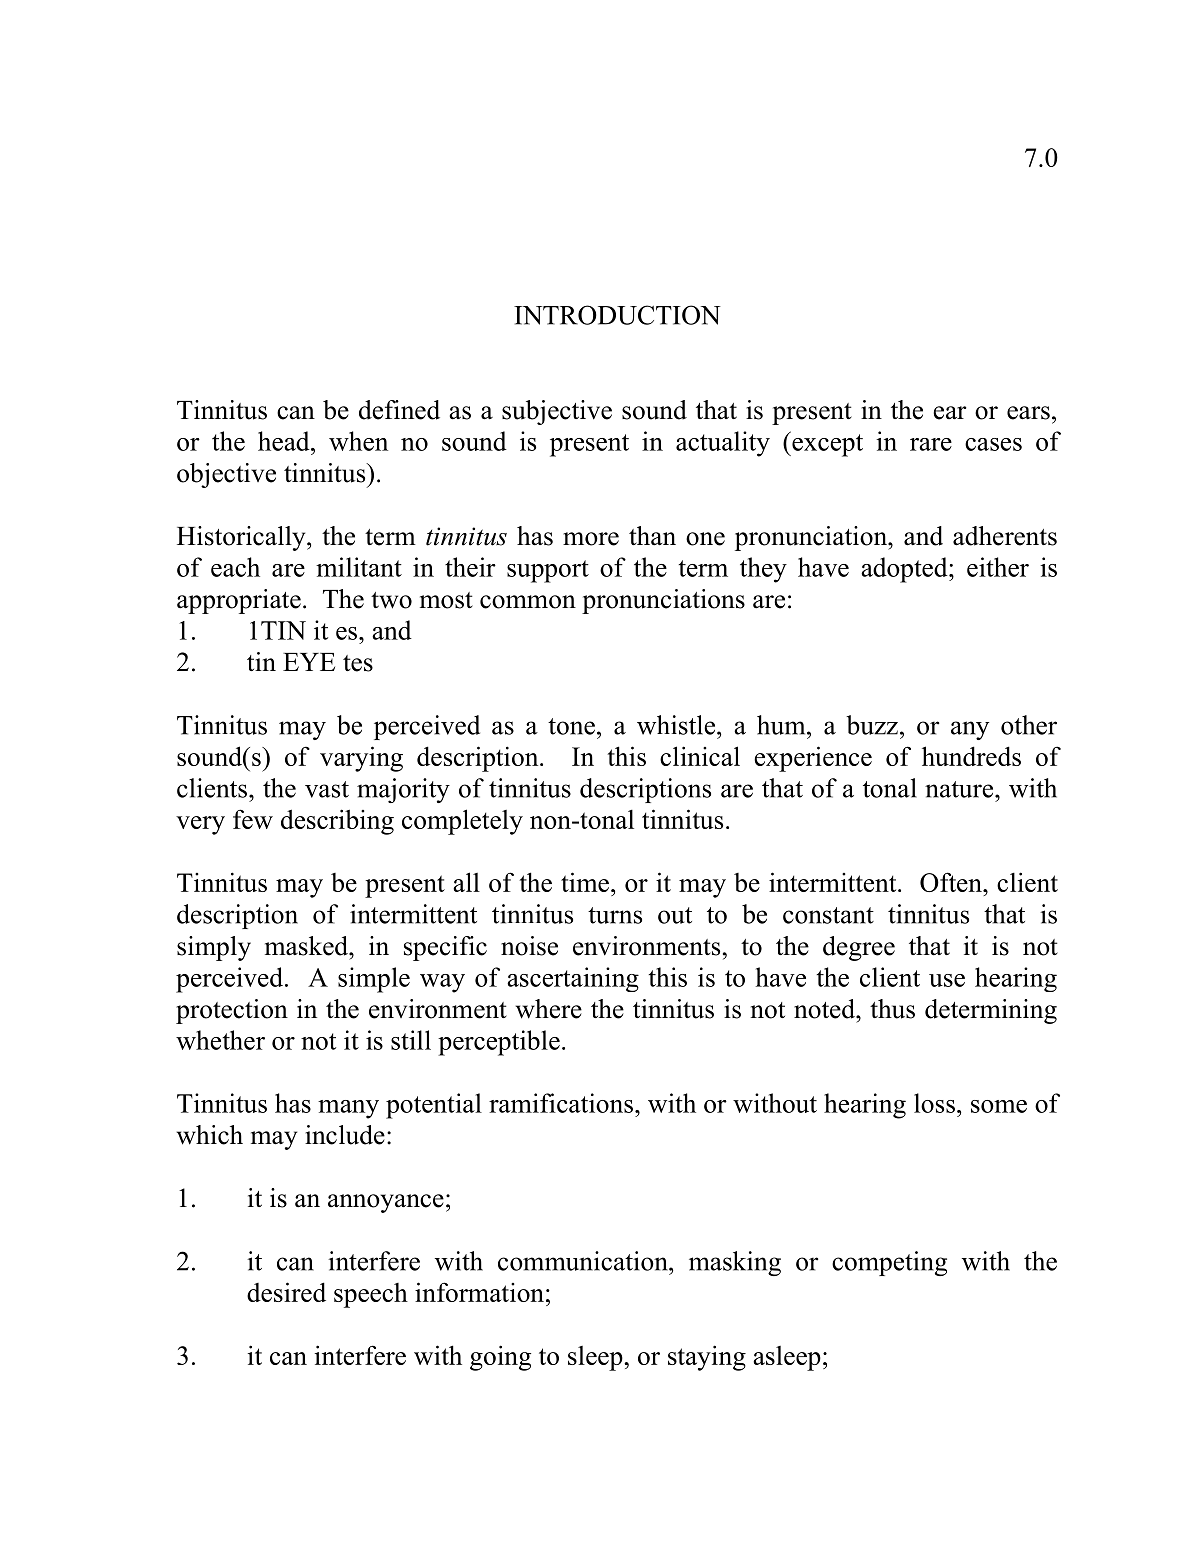  I want to click on defined, so click(399, 410).
